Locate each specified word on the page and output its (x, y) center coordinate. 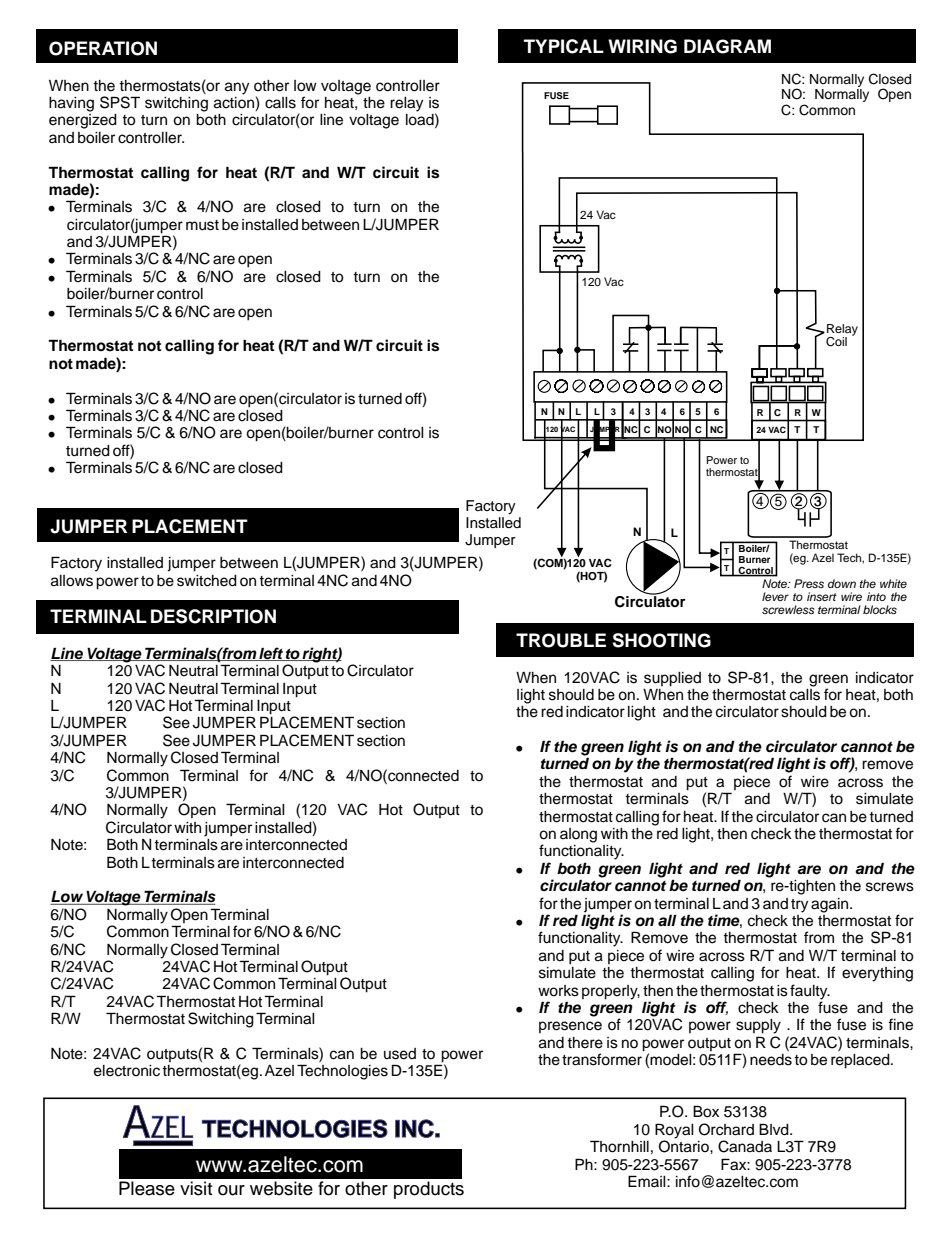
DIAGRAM (727, 46)
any (237, 88)
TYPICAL (564, 46)
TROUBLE (561, 640)
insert (822, 596)
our (231, 1190)
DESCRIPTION (213, 616)
